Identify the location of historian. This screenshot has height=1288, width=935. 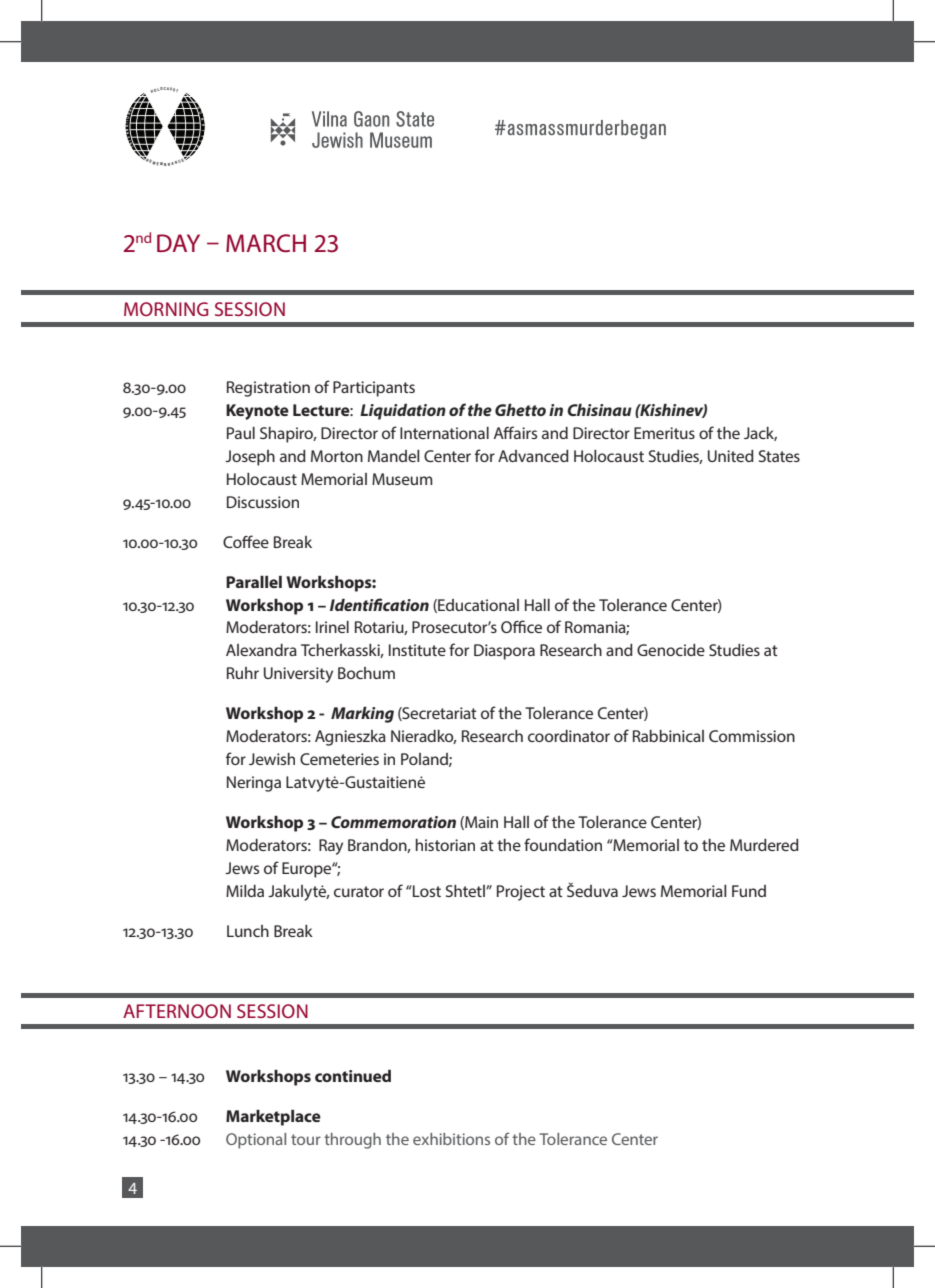
(445, 845).
